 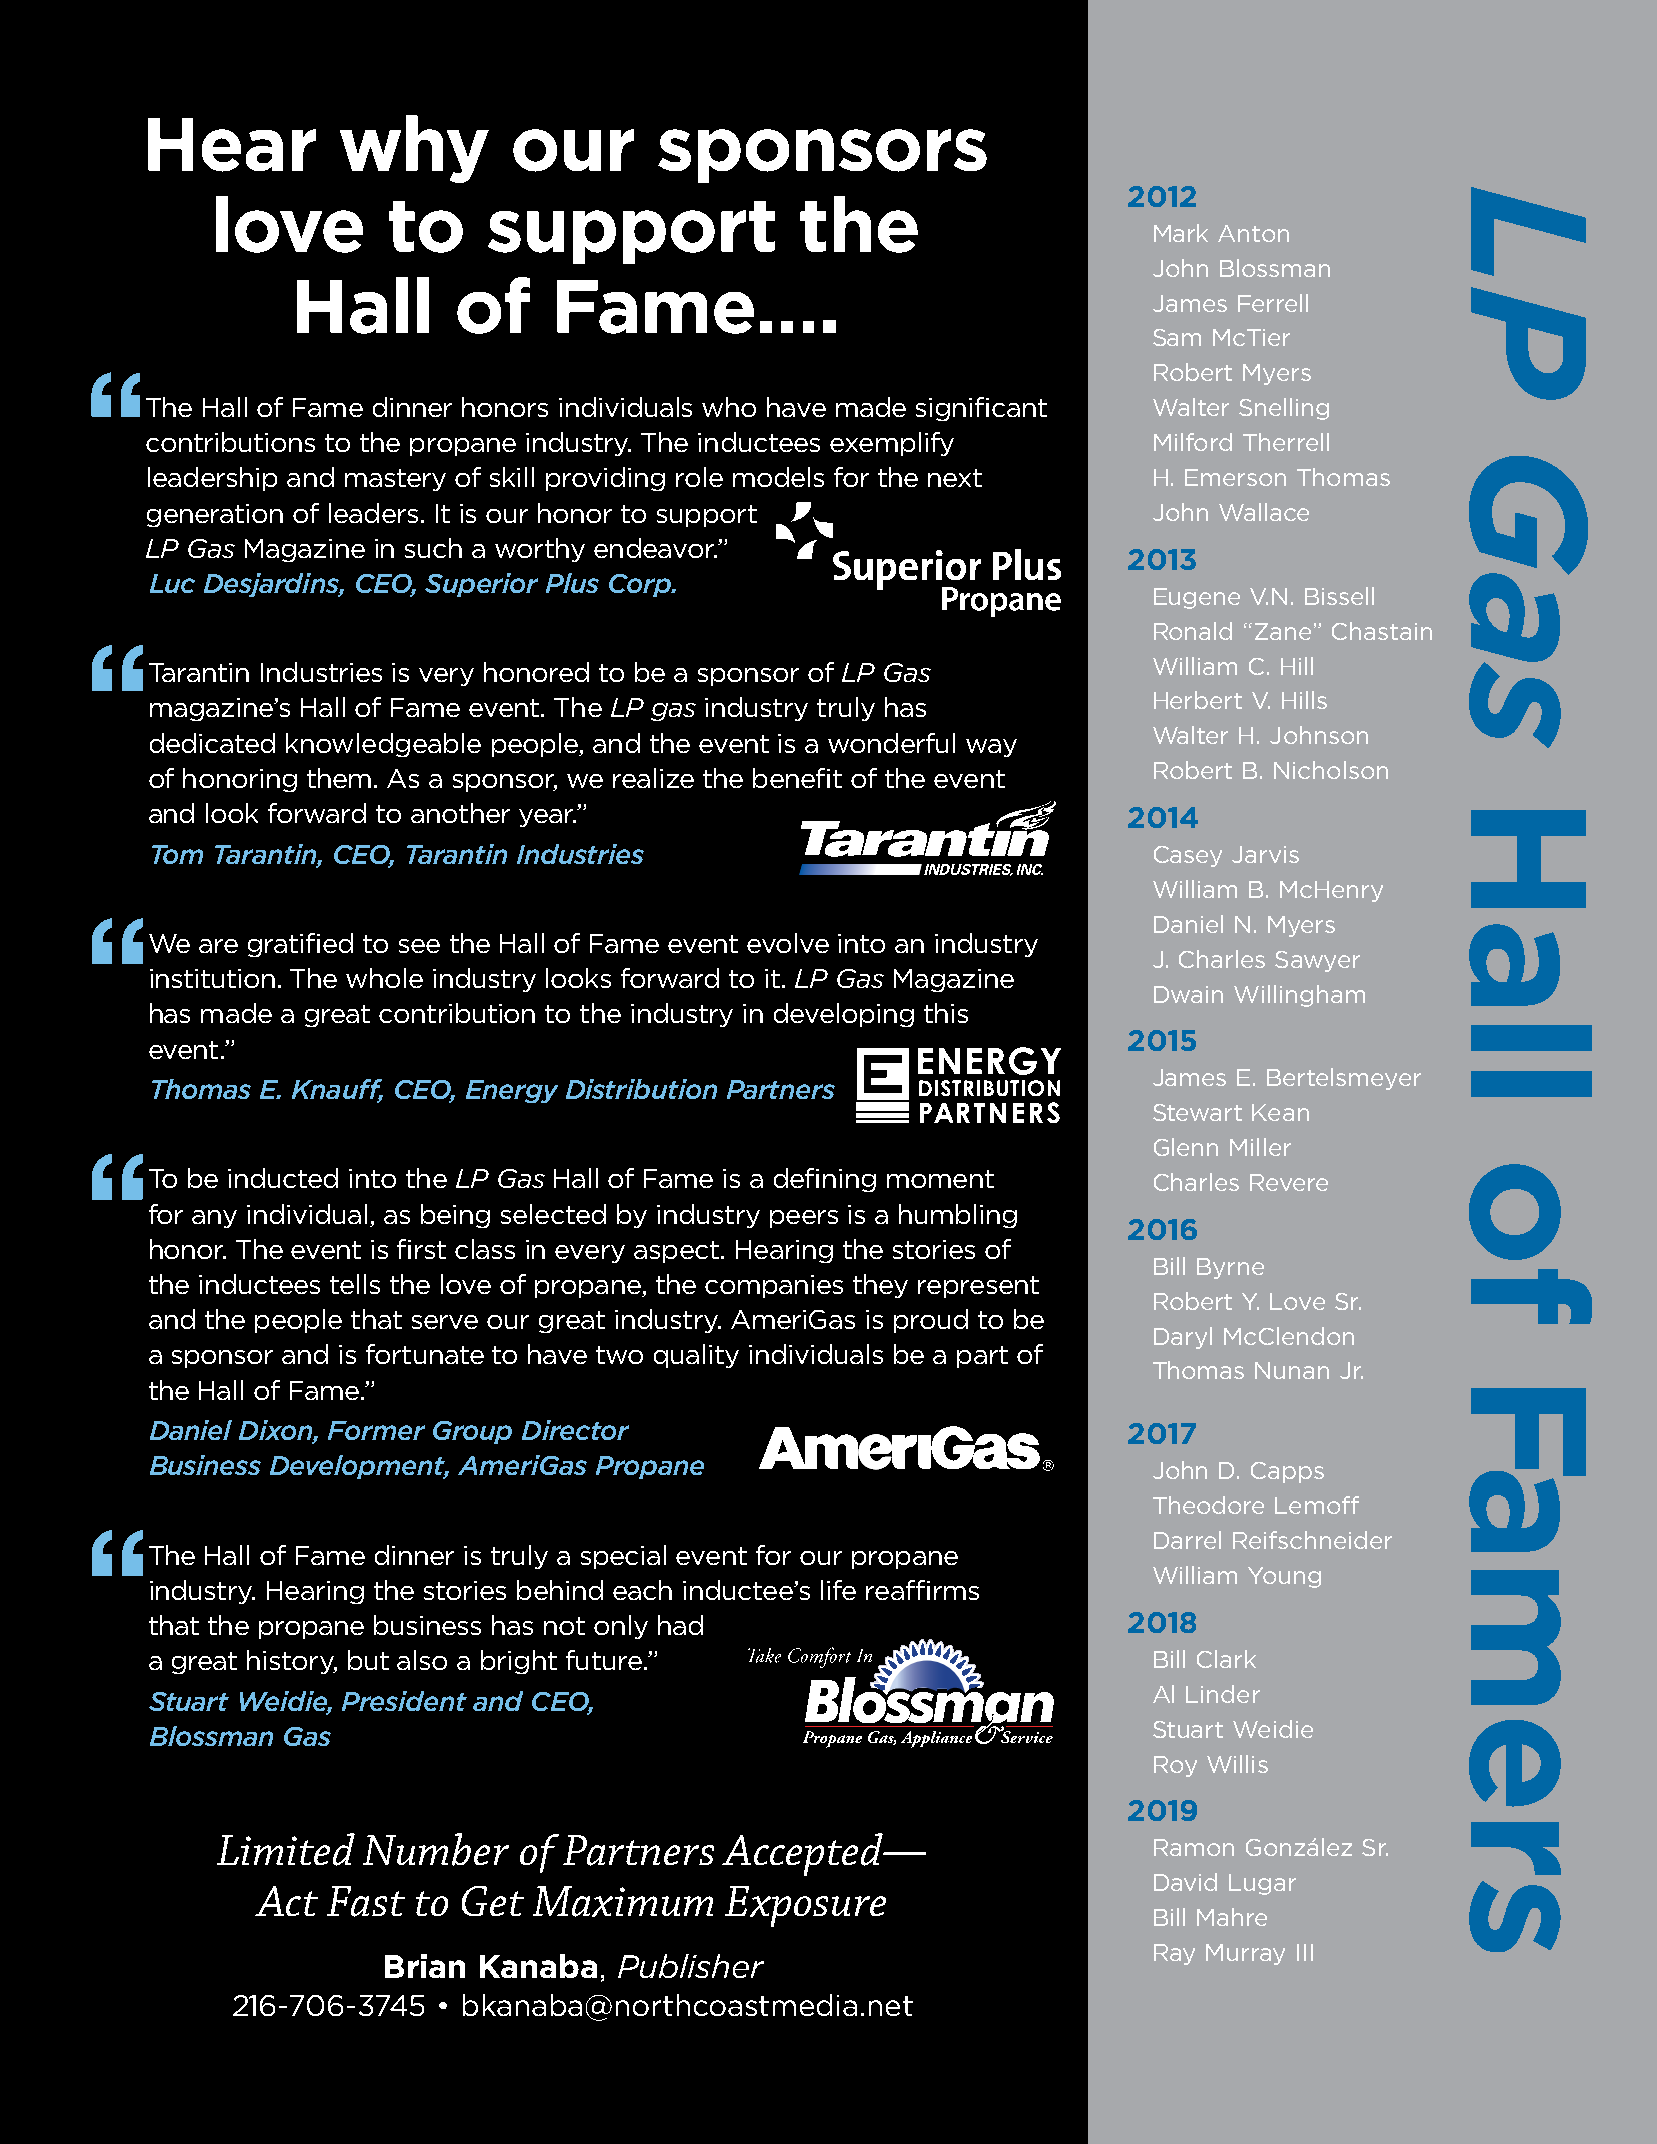 What do you see at coordinates (414, 149) in the page?
I see `why` at bounding box center [414, 149].
